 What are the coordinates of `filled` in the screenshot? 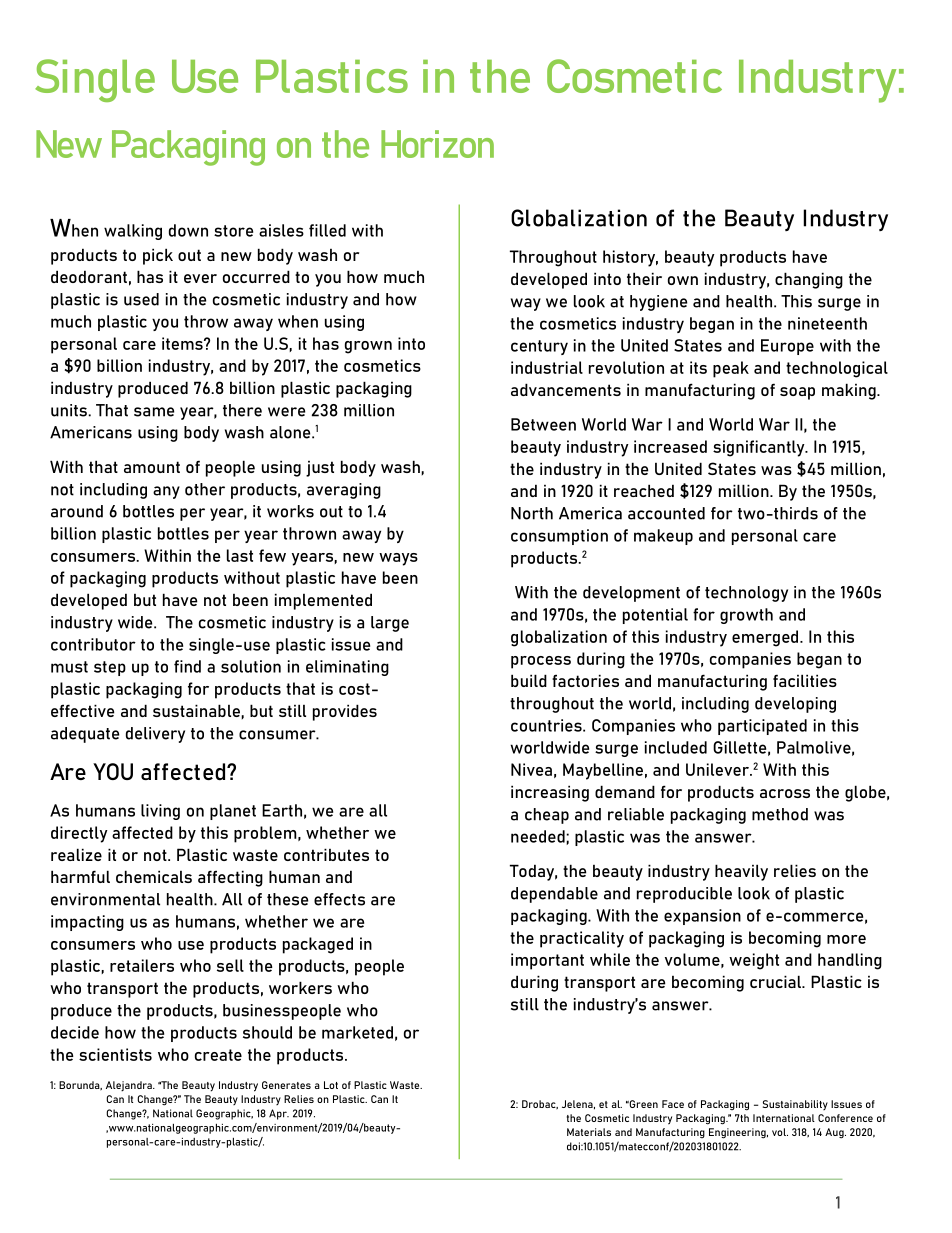 It's located at (327, 230).
